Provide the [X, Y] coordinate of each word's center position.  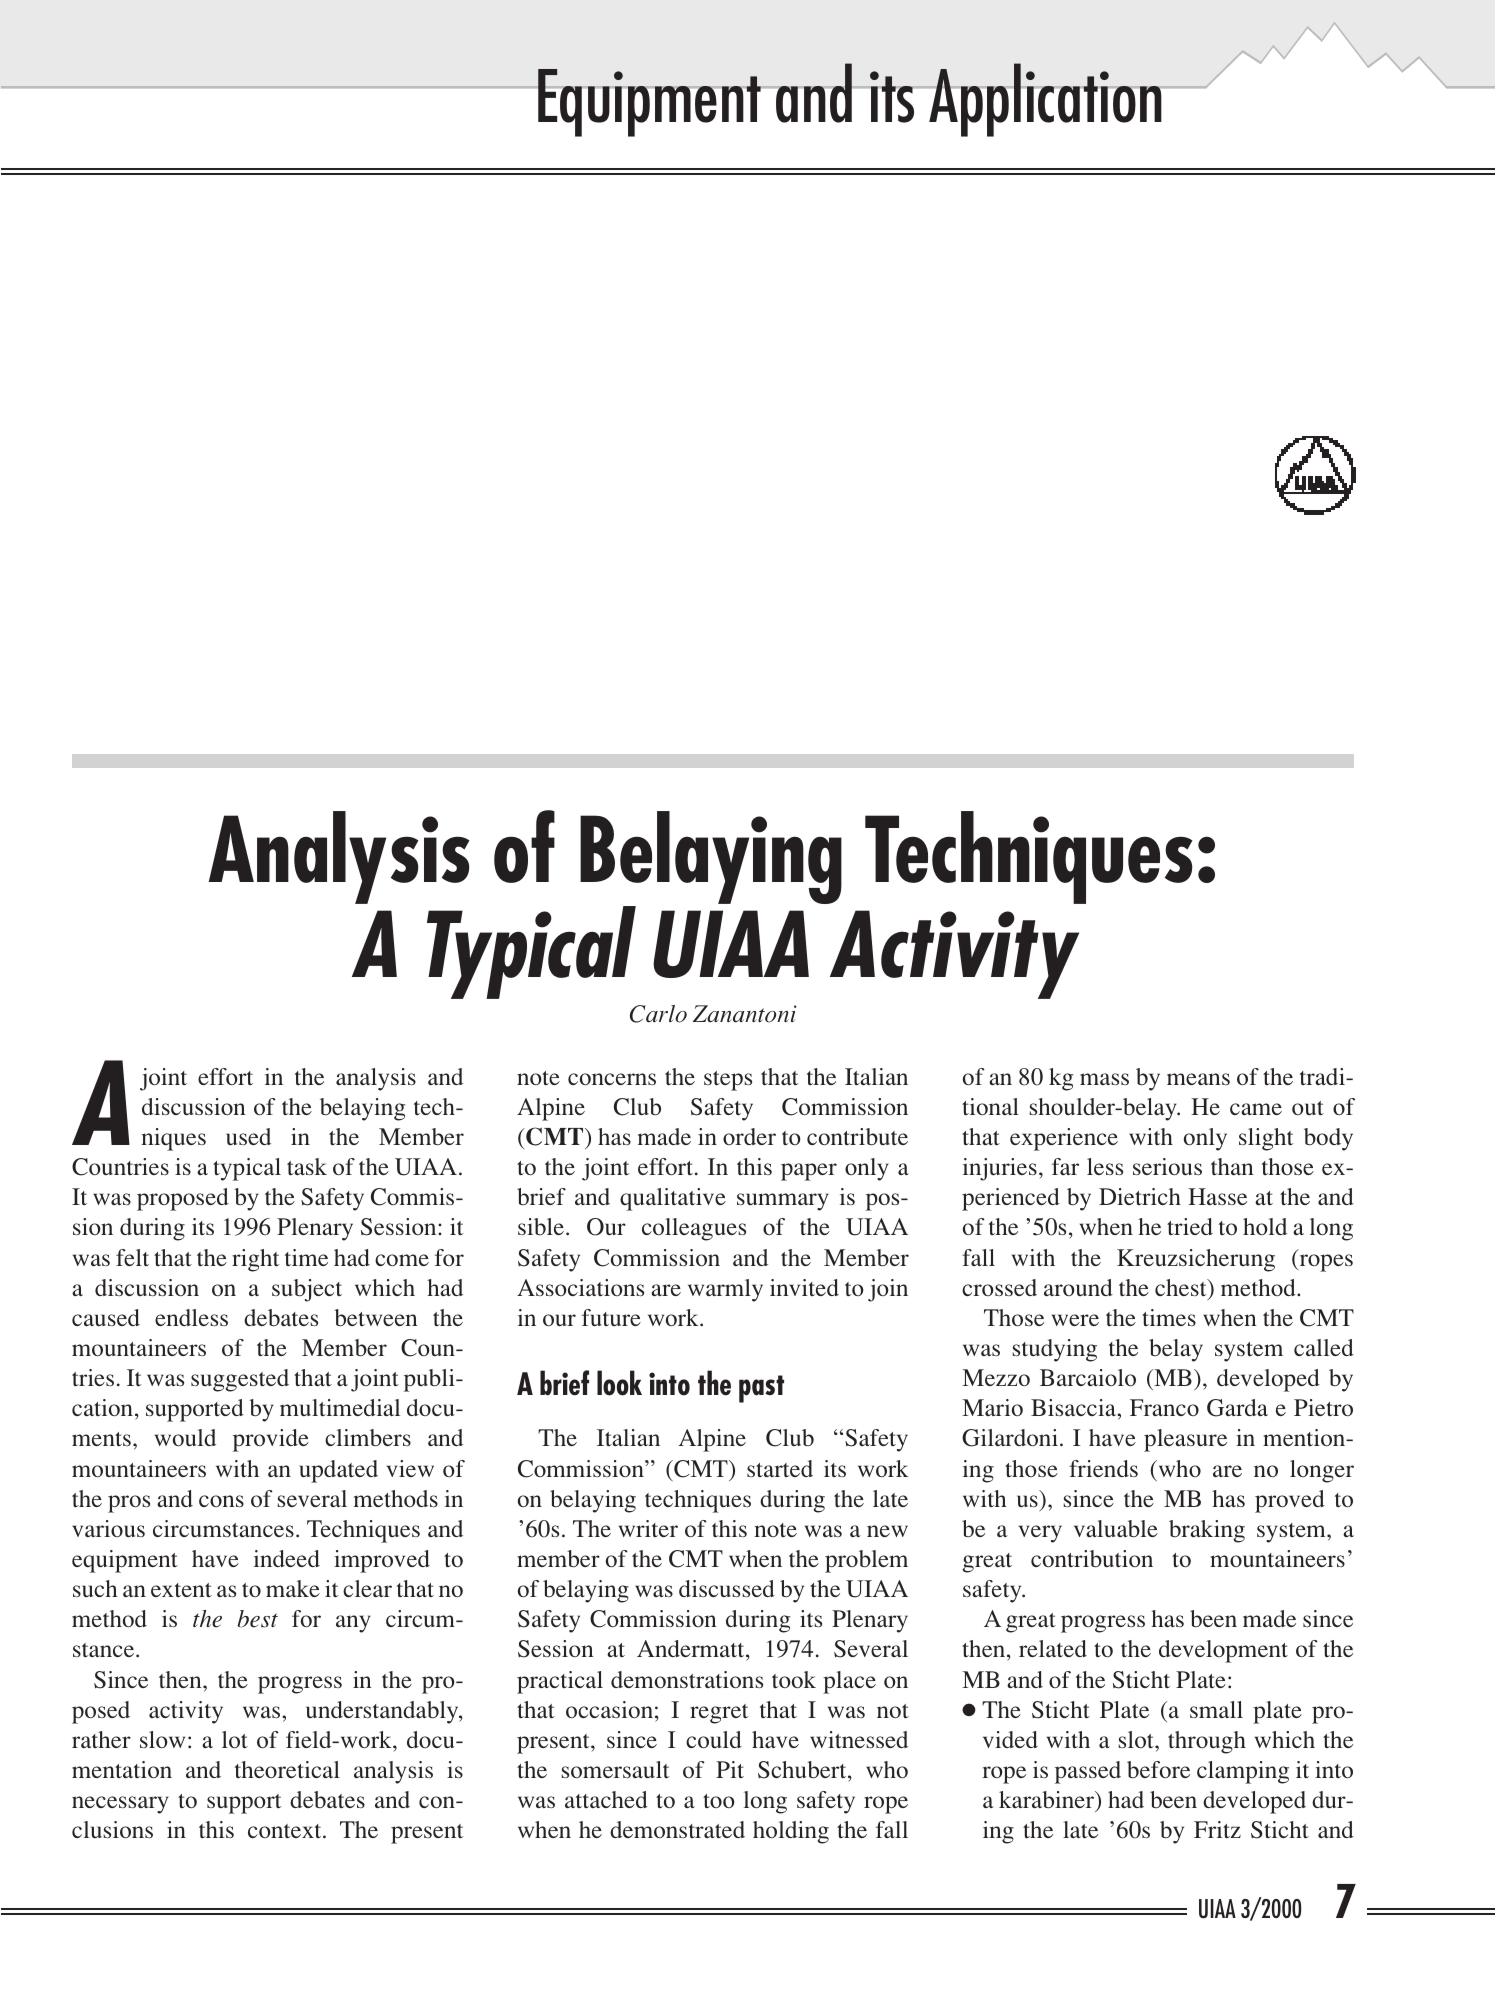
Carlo [658, 1014]
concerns [612, 1079]
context [286, 1831]
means [1198, 1079]
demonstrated [677, 1829]
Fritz [1217, 1829]
